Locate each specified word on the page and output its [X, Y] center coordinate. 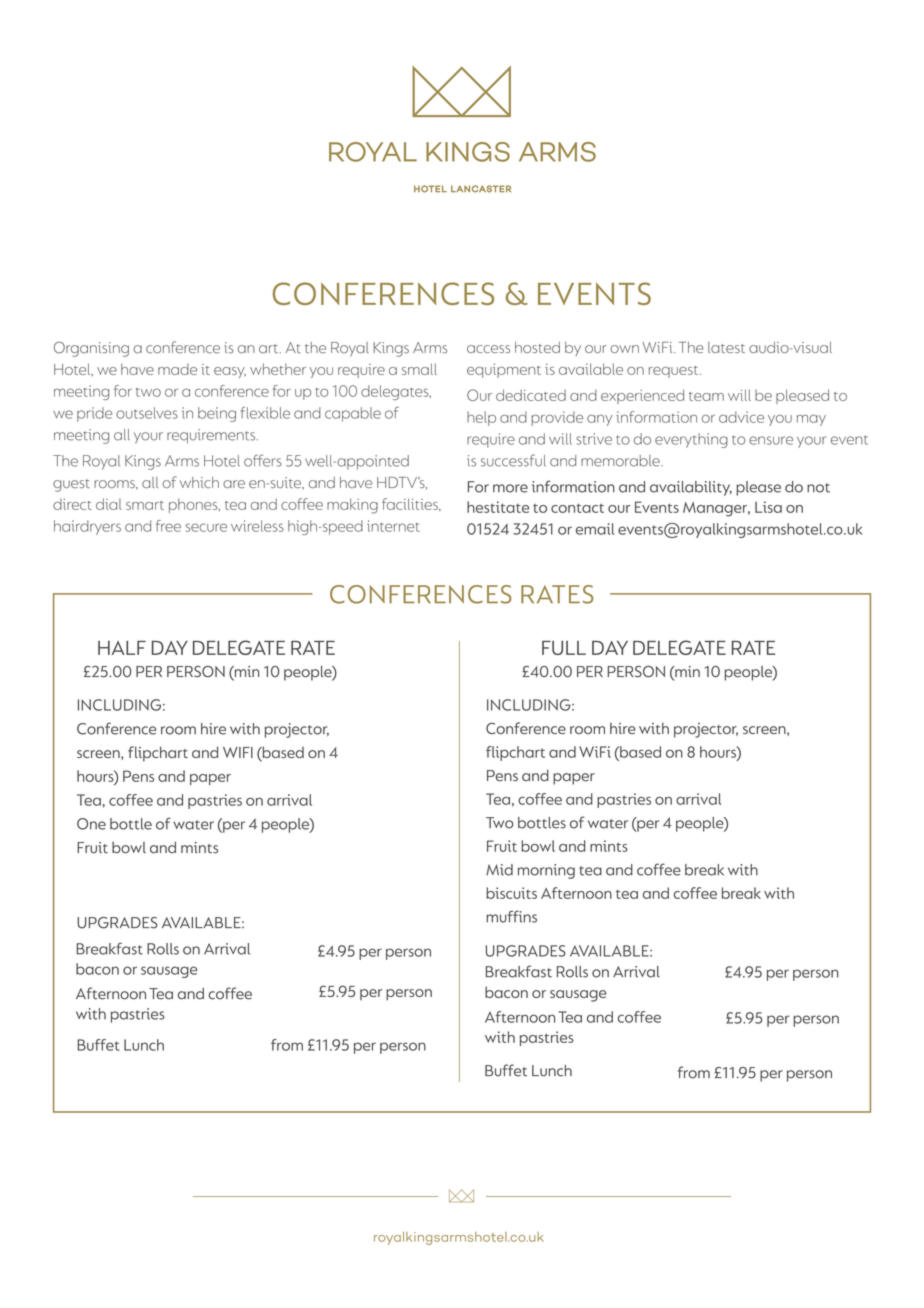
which [199, 482]
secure [206, 527]
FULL [564, 648]
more [510, 488]
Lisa [768, 507]
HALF [122, 648]
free [168, 526]
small [419, 369]
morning [546, 871]
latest [726, 347]
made [177, 369]
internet [393, 526]
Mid [499, 870]
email [595, 529]
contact [577, 508]
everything [691, 440]
